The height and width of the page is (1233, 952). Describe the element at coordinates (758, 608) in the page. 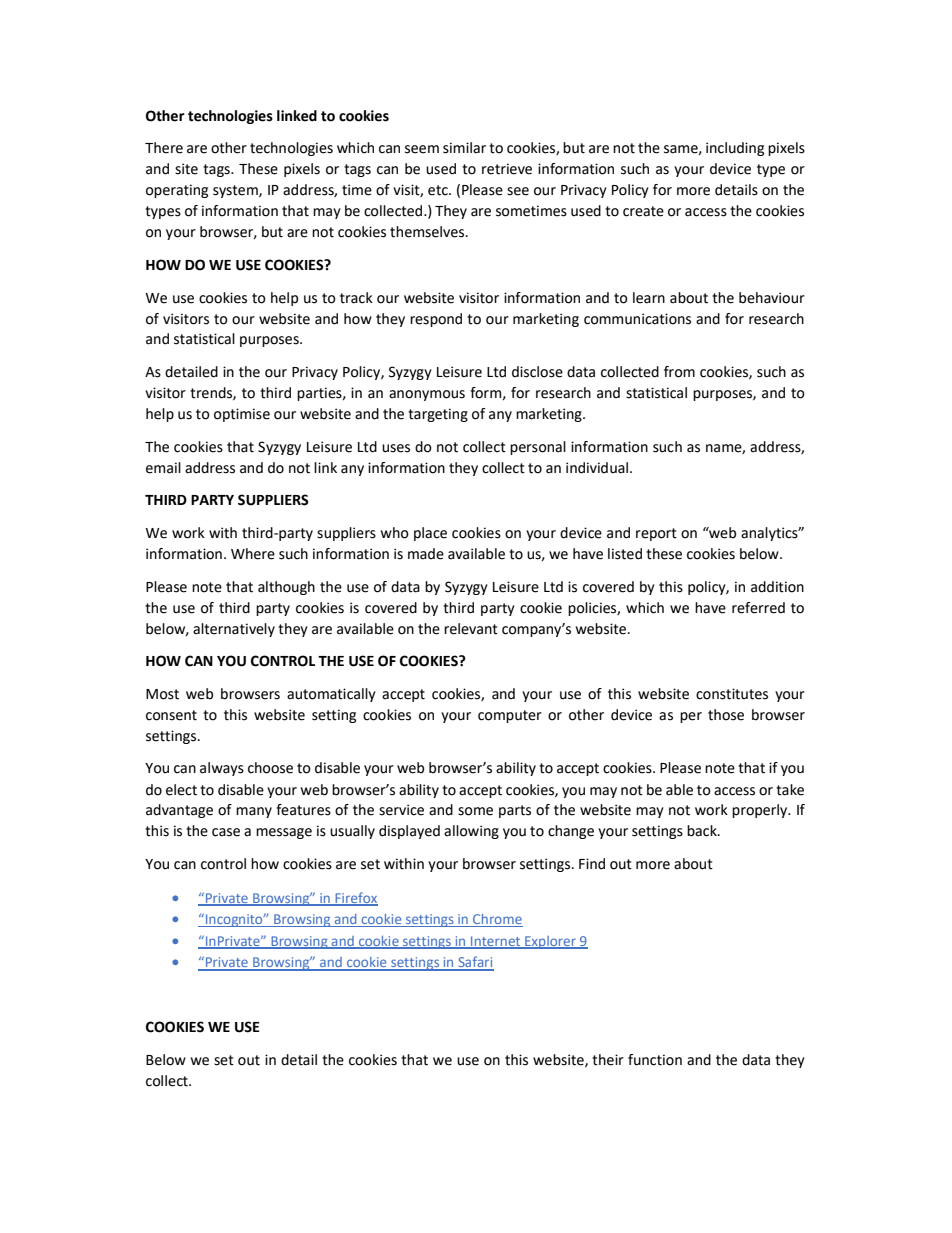

I see `referred` at that location.
